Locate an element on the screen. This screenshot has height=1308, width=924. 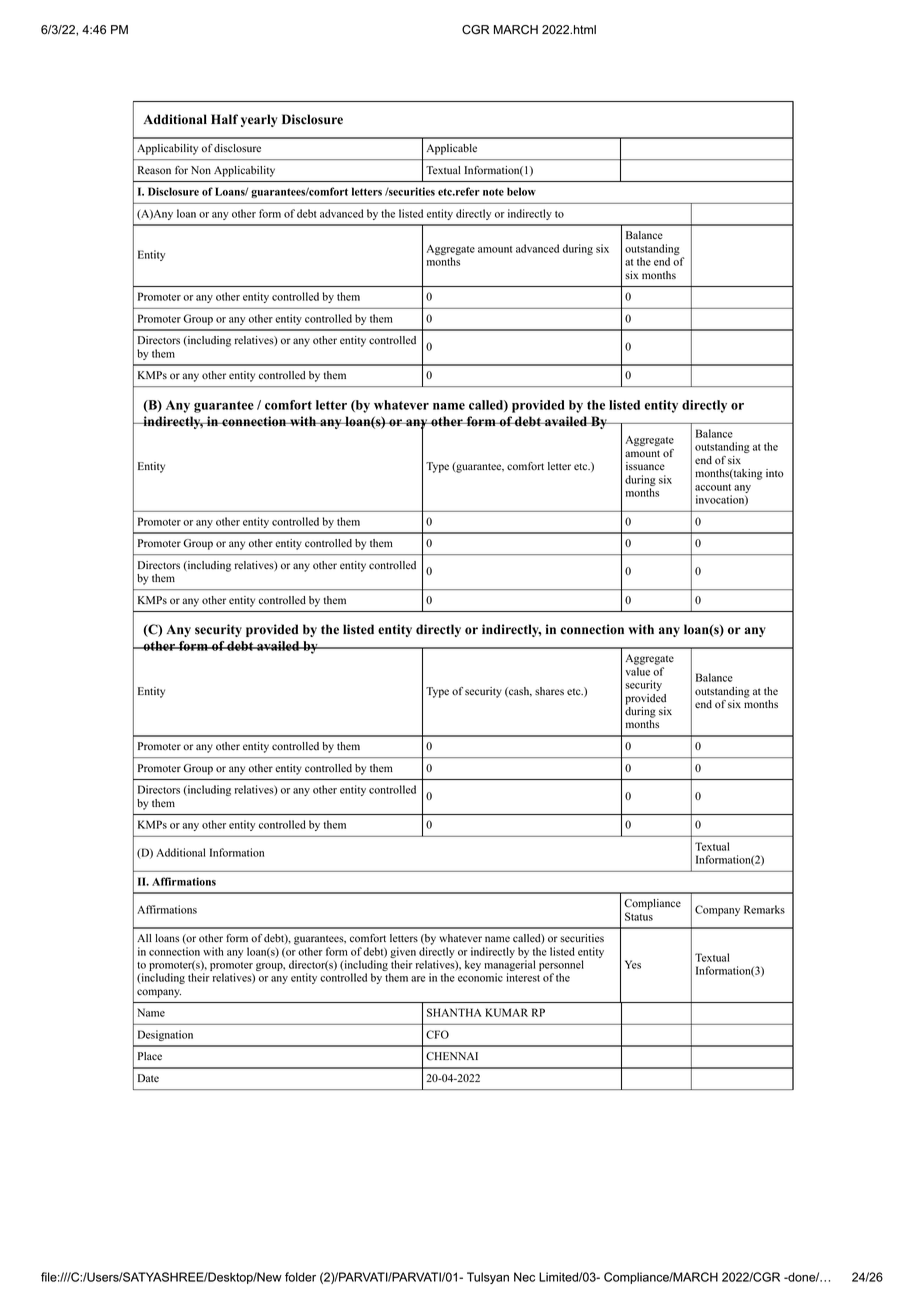
below is located at coordinates (521, 191).
